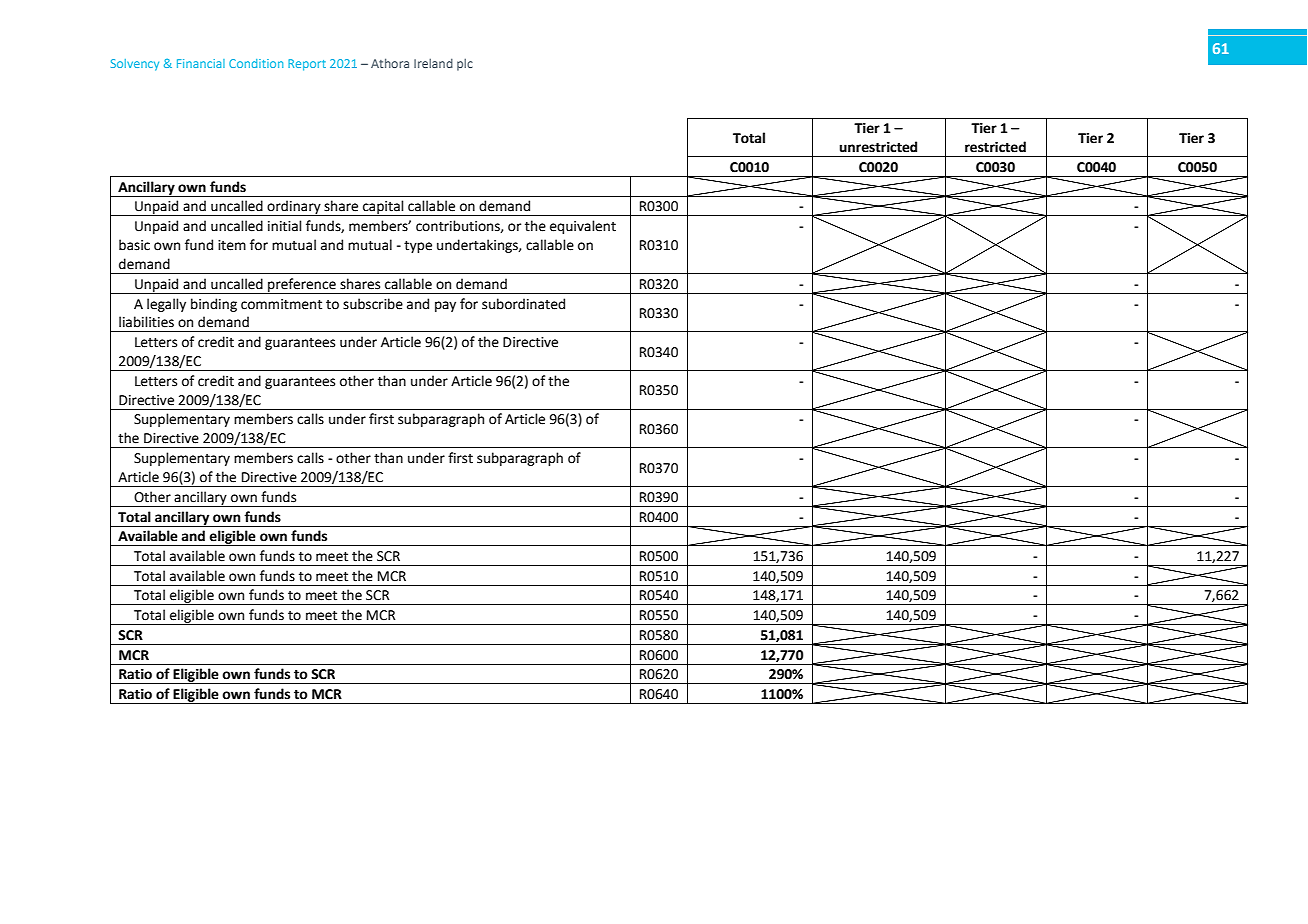 Image resolution: width=1308 pixels, height=924 pixels. I want to click on legally, so click(166, 305).
